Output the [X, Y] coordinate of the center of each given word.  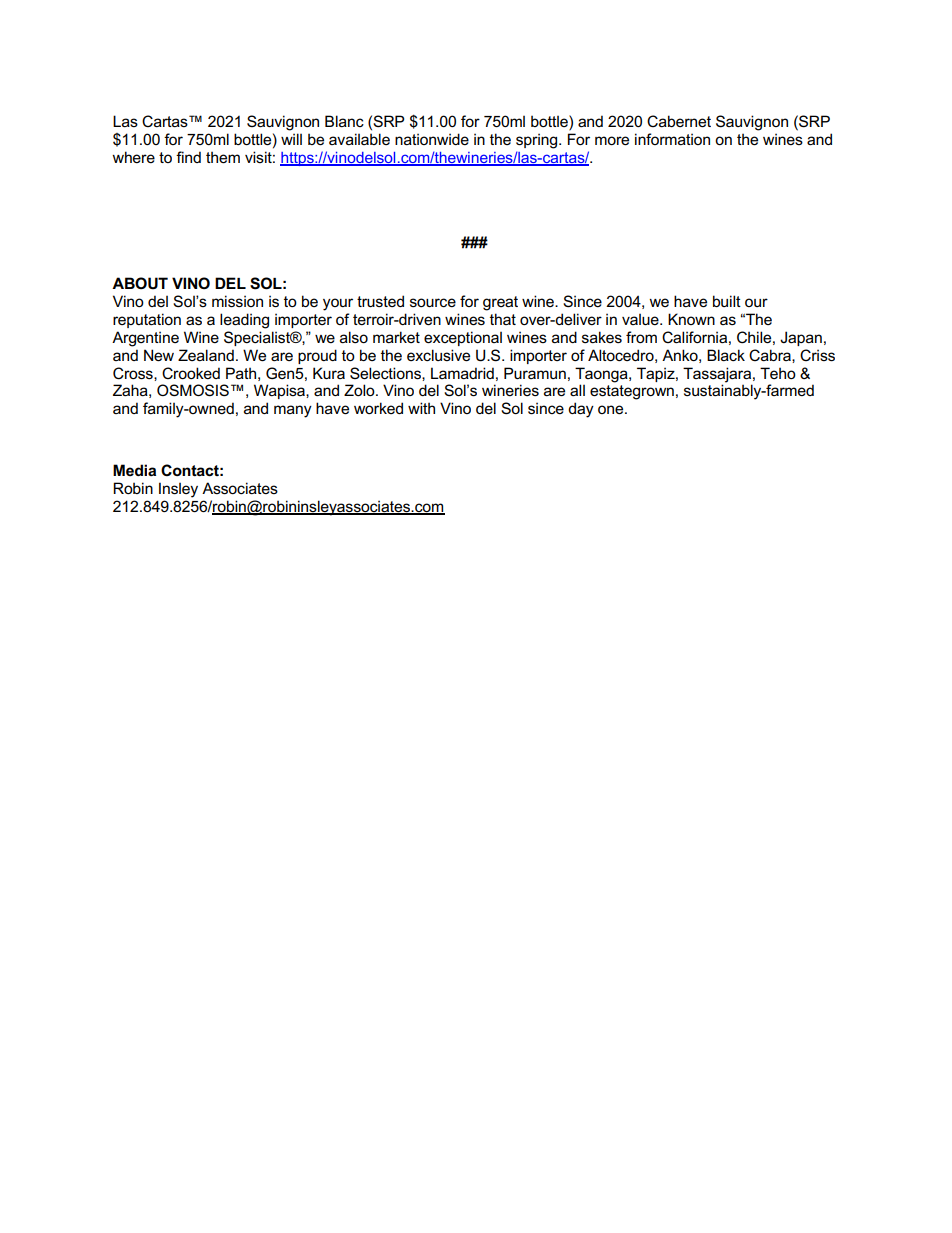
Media [134, 470]
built [727, 301]
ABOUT [140, 283]
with [421, 408]
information [672, 139]
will [291, 139]
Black [726, 355]
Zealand [206, 355]
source [433, 302]
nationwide [432, 139]
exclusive [438, 355]
